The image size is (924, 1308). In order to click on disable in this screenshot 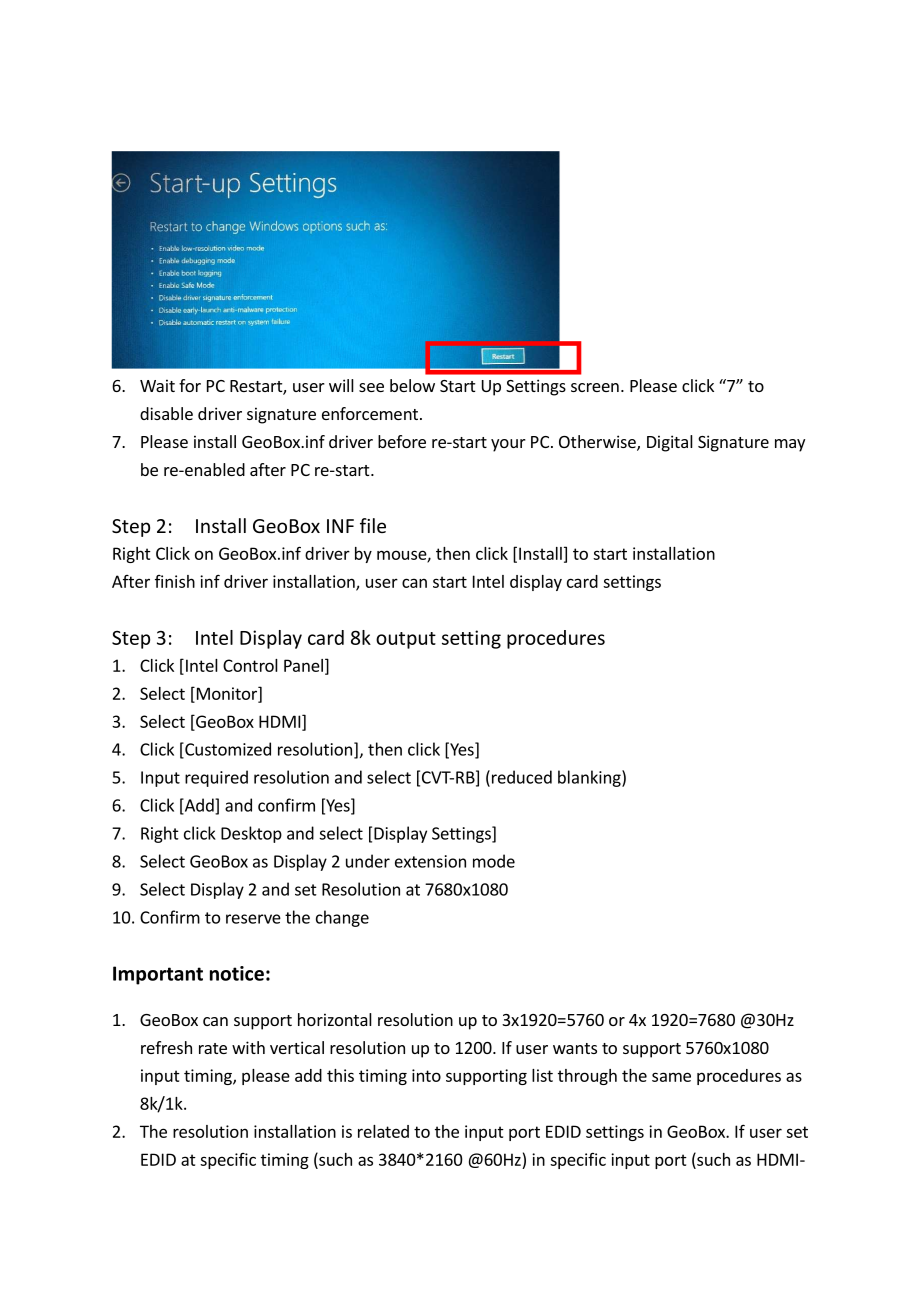, I will do `click(166, 413)`.
